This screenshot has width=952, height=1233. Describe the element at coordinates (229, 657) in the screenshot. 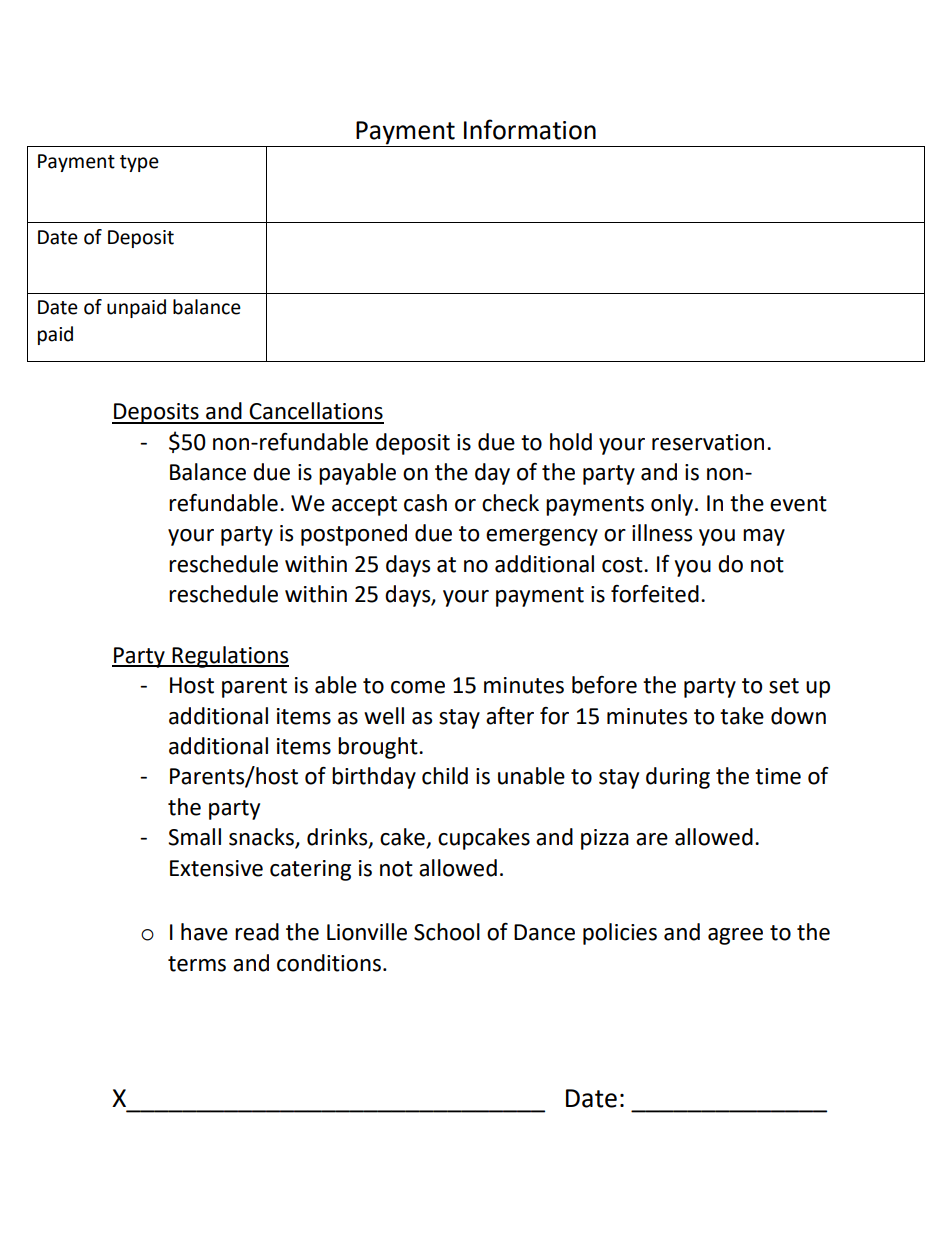

I see `Regulations` at that location.
